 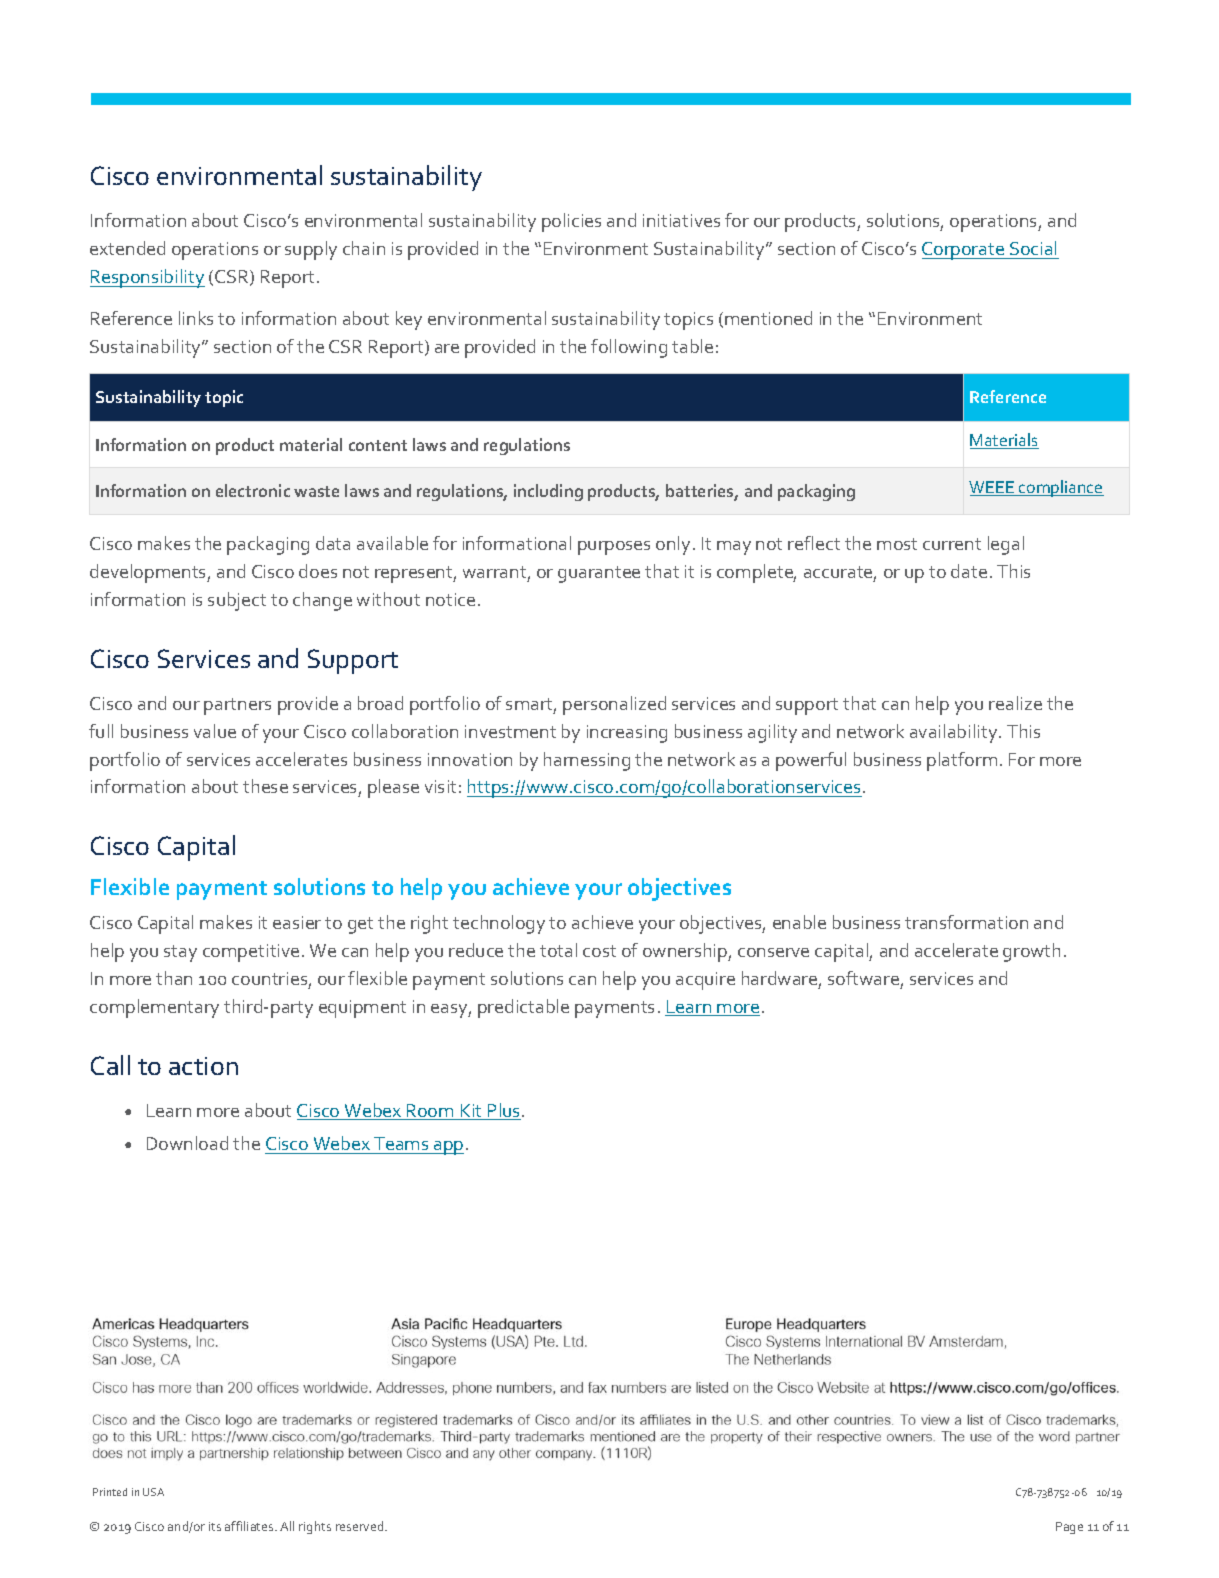 What do you see at coordinates (215, 1526) in the screenshot?
I see `its` at bounding box center [215, 1526].
